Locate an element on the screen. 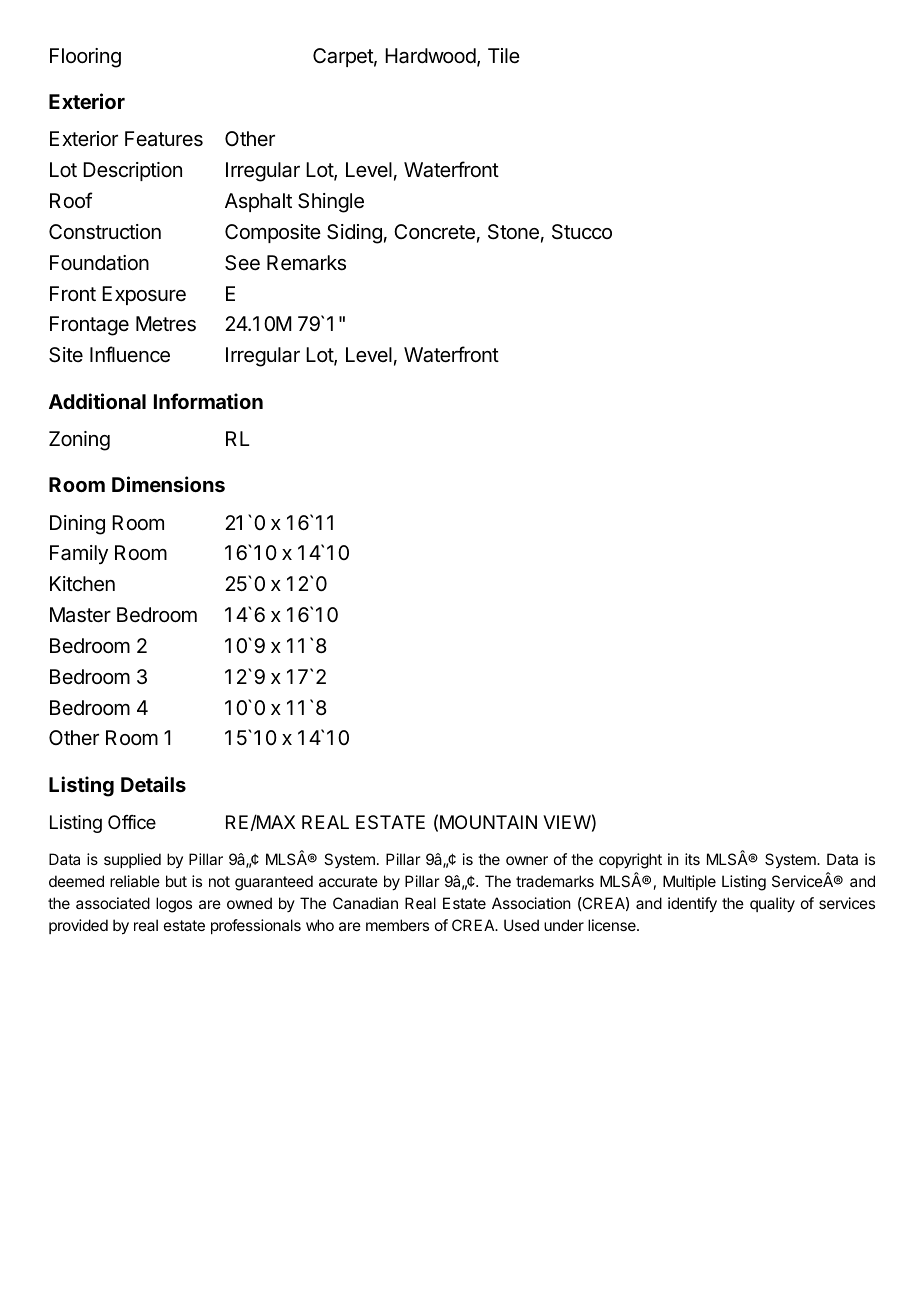  Flooring is located at coordinates (85, 58).
